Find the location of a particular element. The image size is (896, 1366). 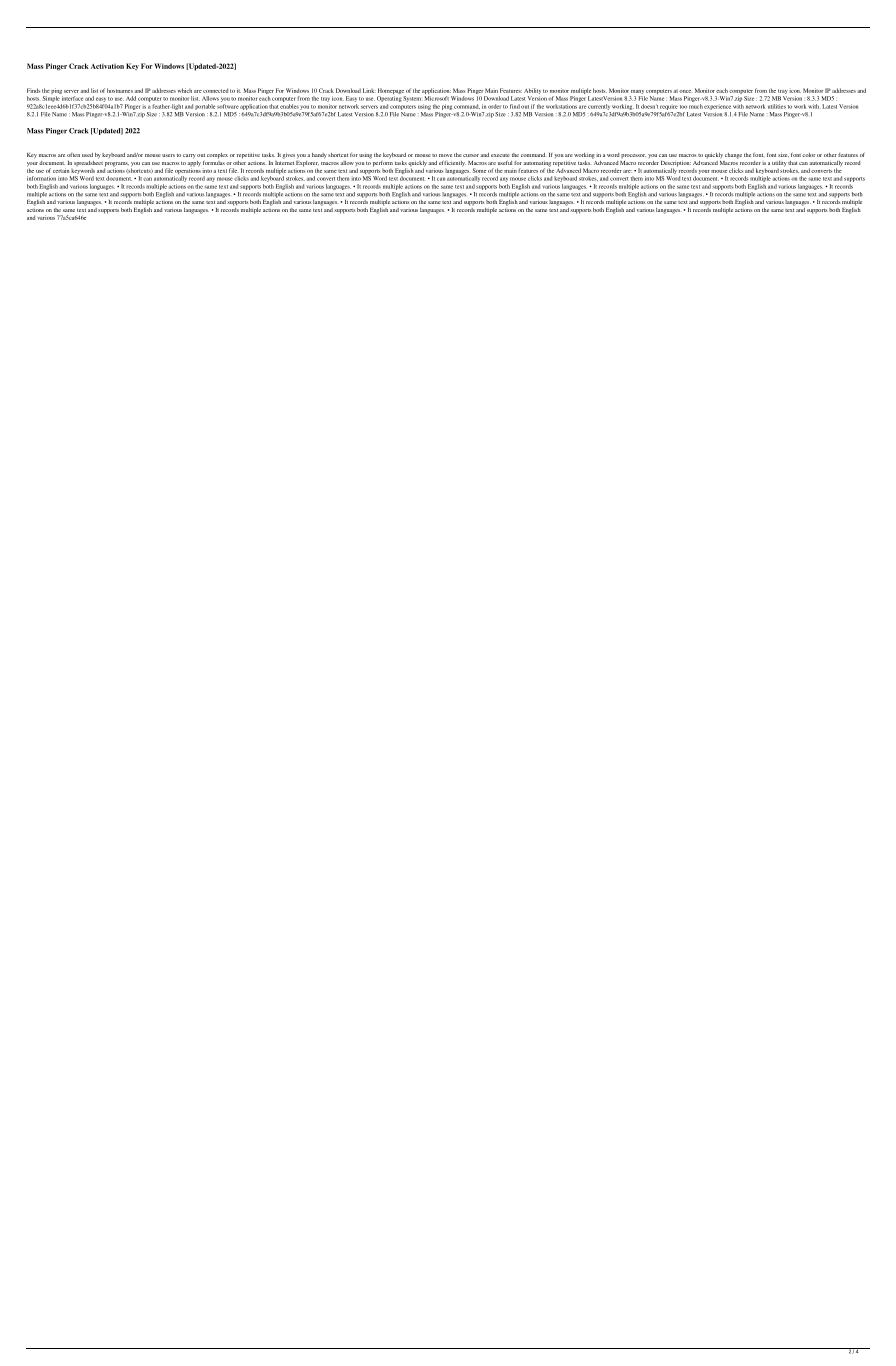

move is located at coordinates (445, 155).
